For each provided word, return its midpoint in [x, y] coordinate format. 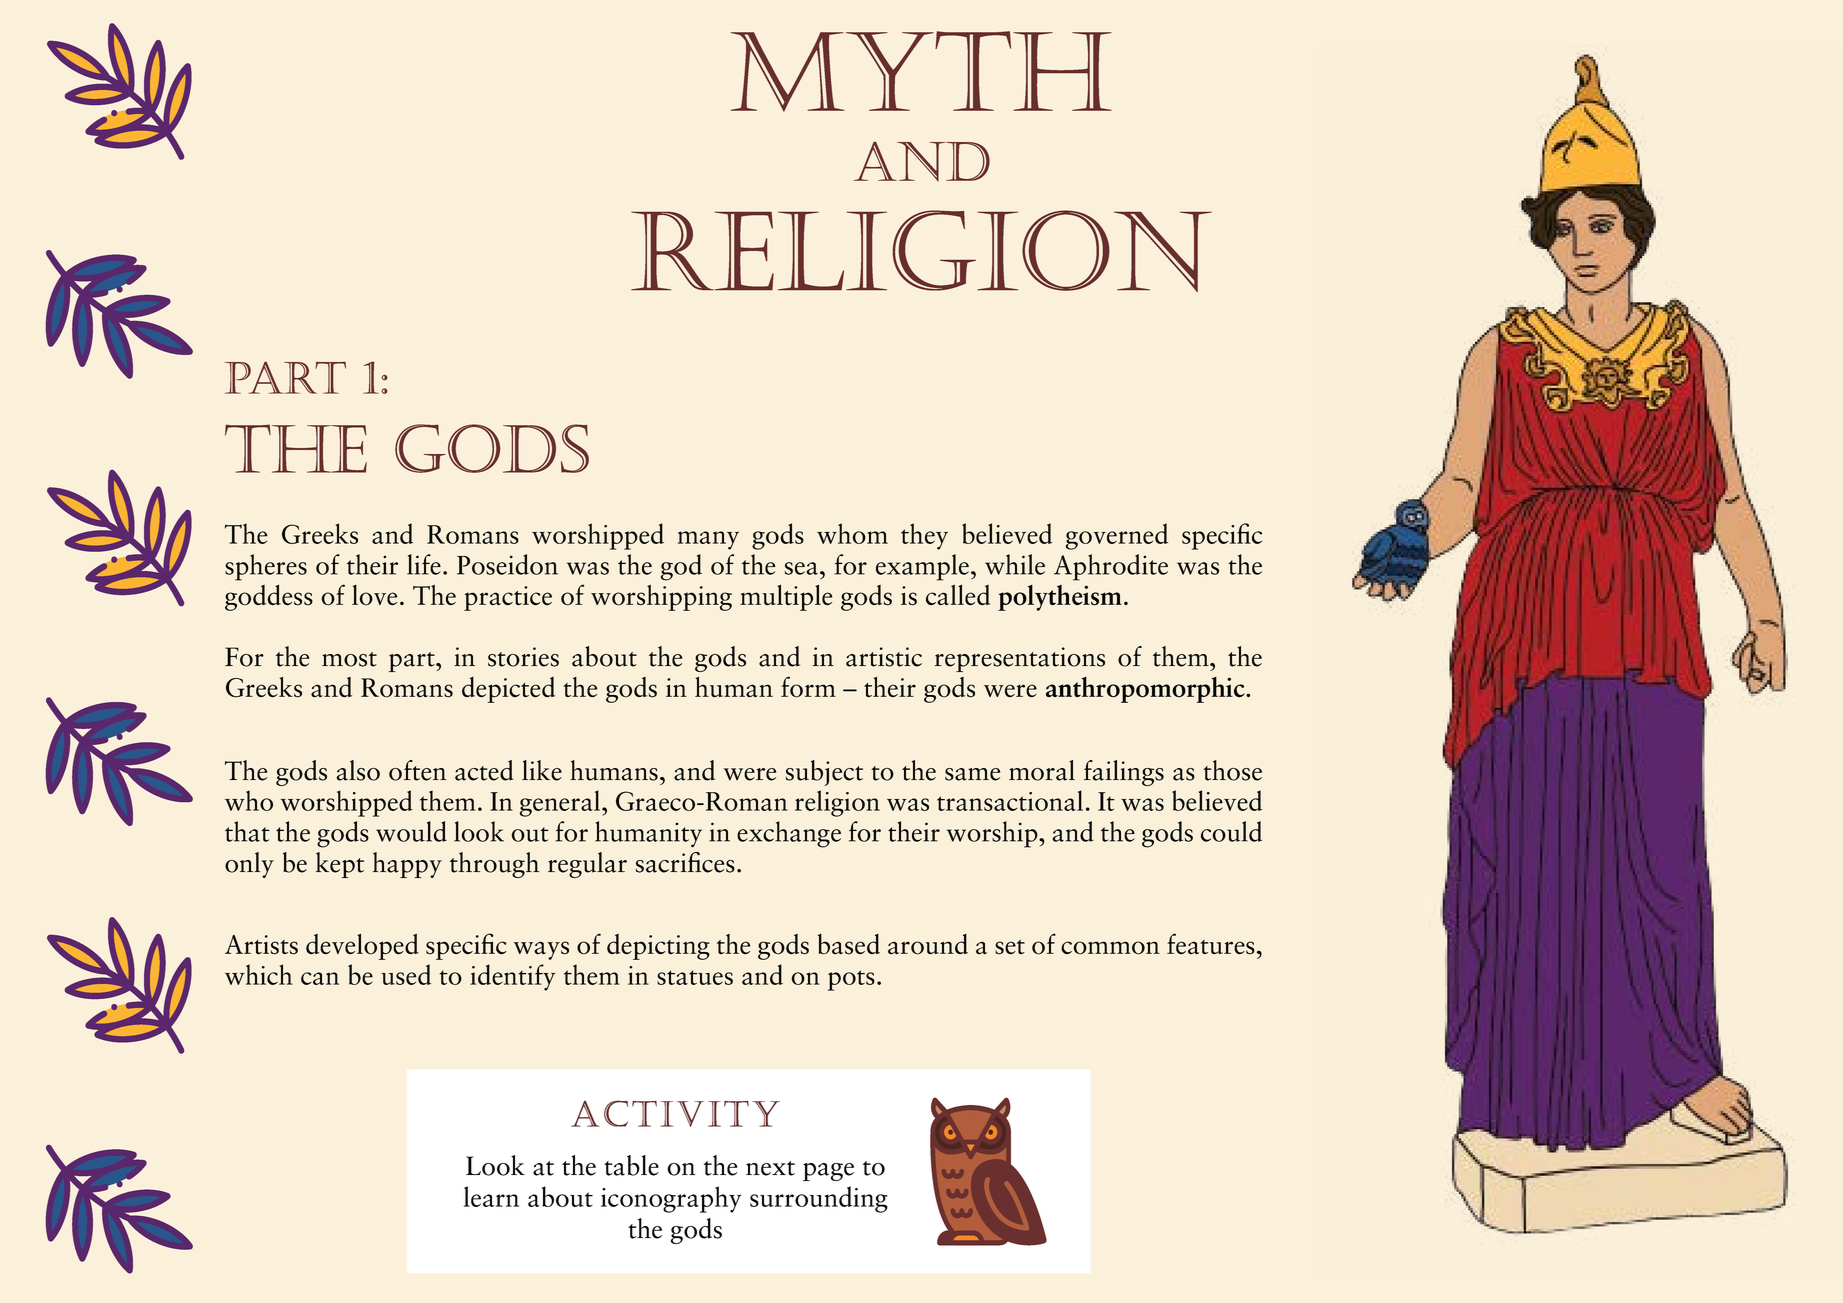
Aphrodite [1111, 567]
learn [491, 1196]
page [828, 1172]
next [770, 1168]
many [708, 540]
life [424, 564]
